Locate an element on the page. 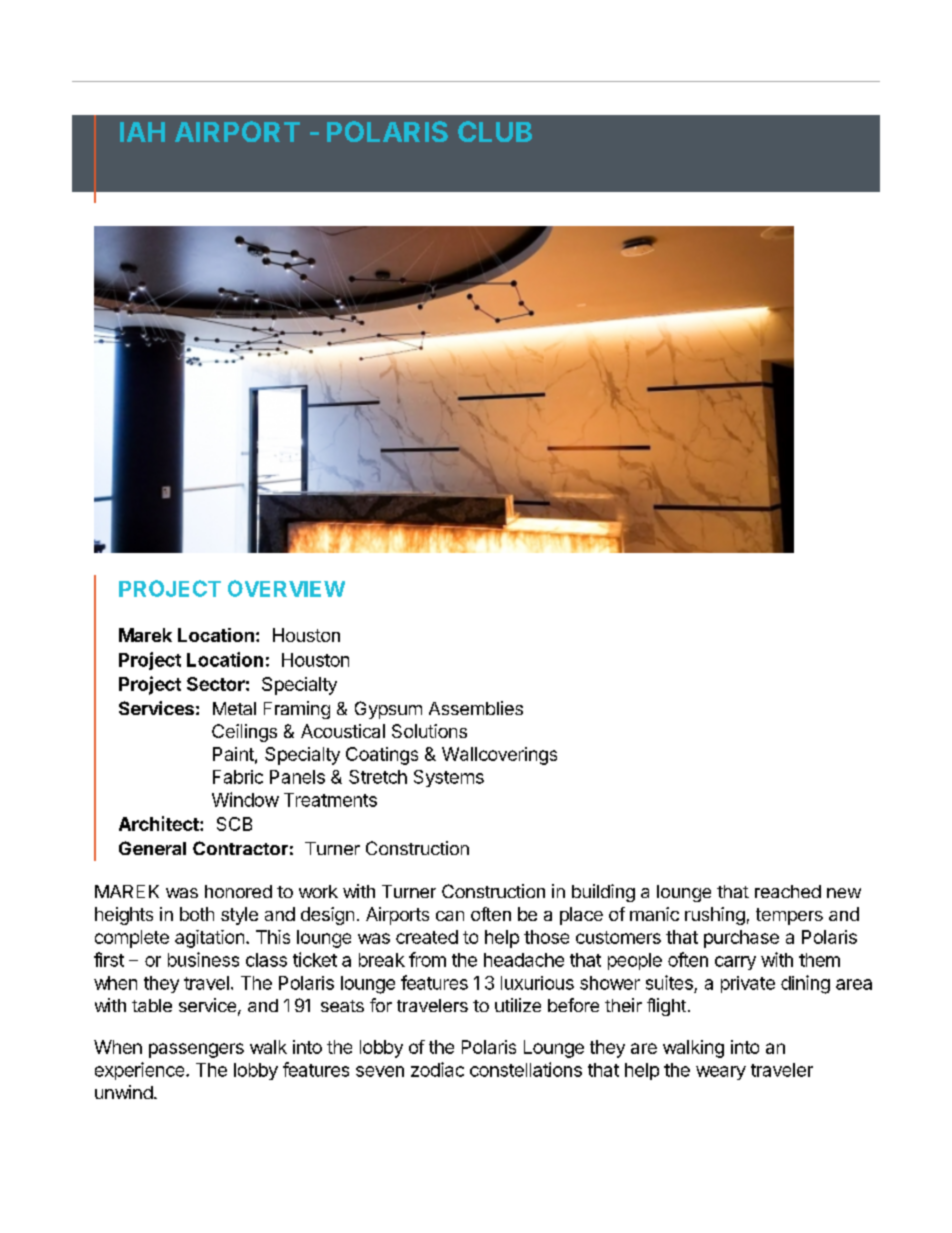 The width and height of the document is (952, 1233). OVERVIEW is located at coordinates (286, 588).
